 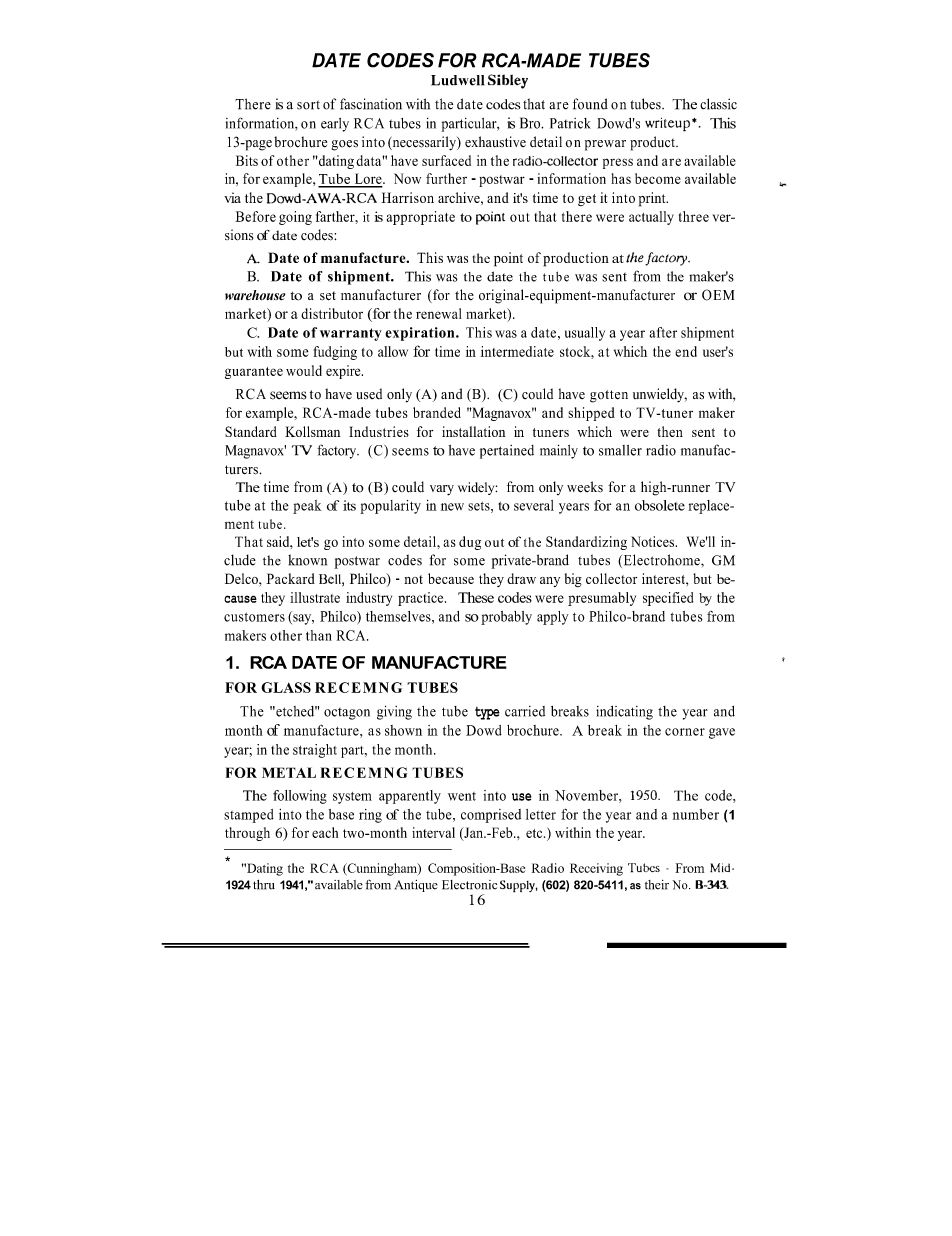 I want to click on each, so click(x=325, y=832).
